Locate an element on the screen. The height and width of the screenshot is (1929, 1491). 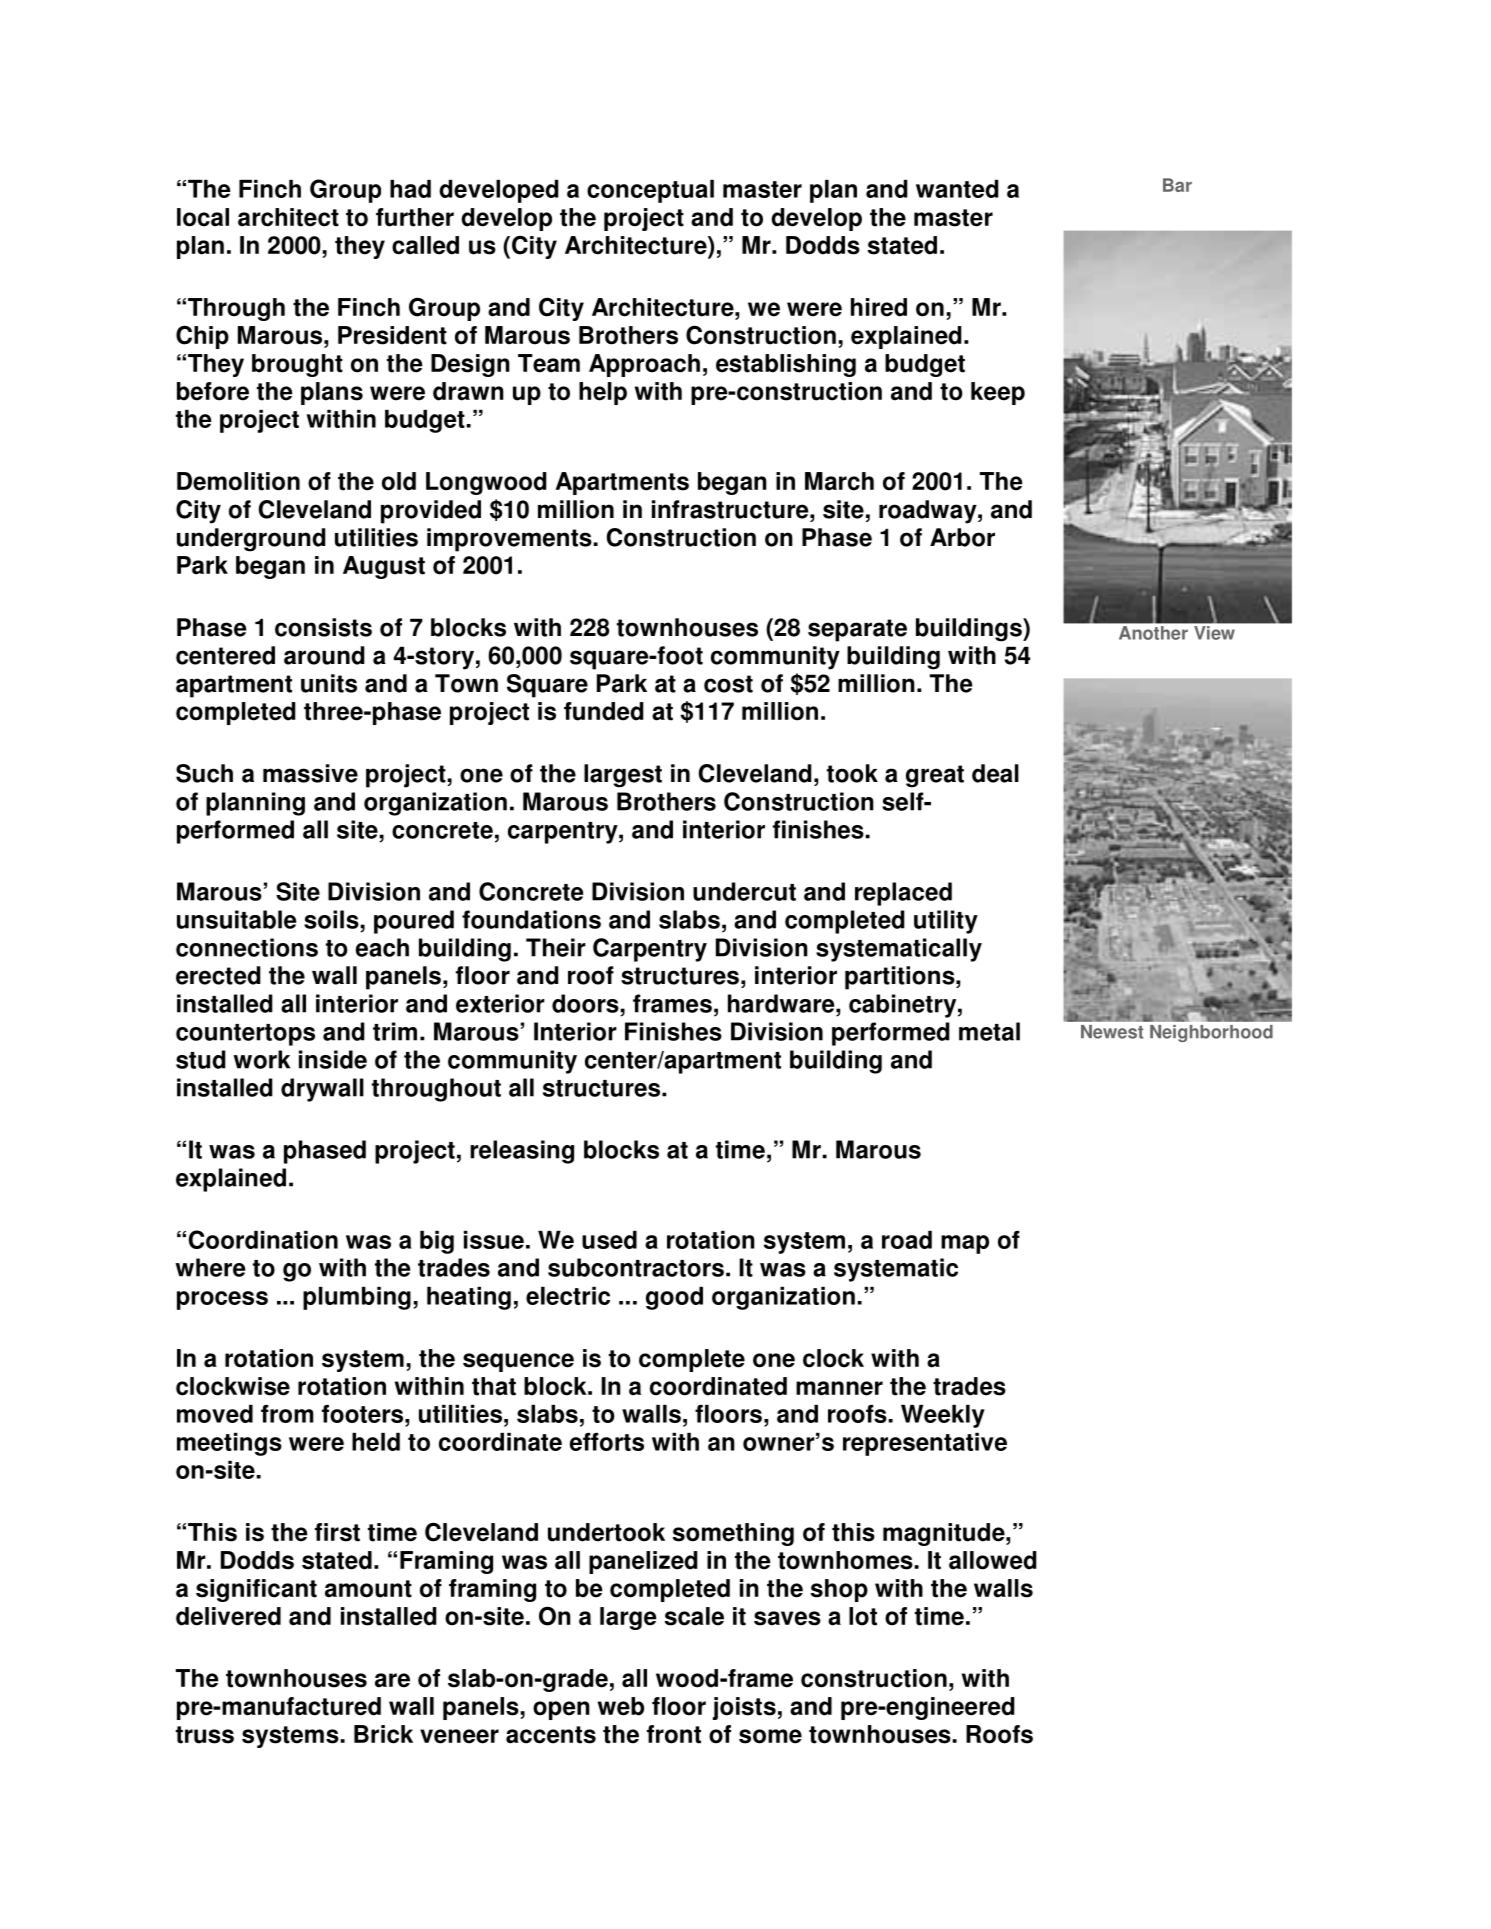
Brick is located at coordinates (383, 1734).
